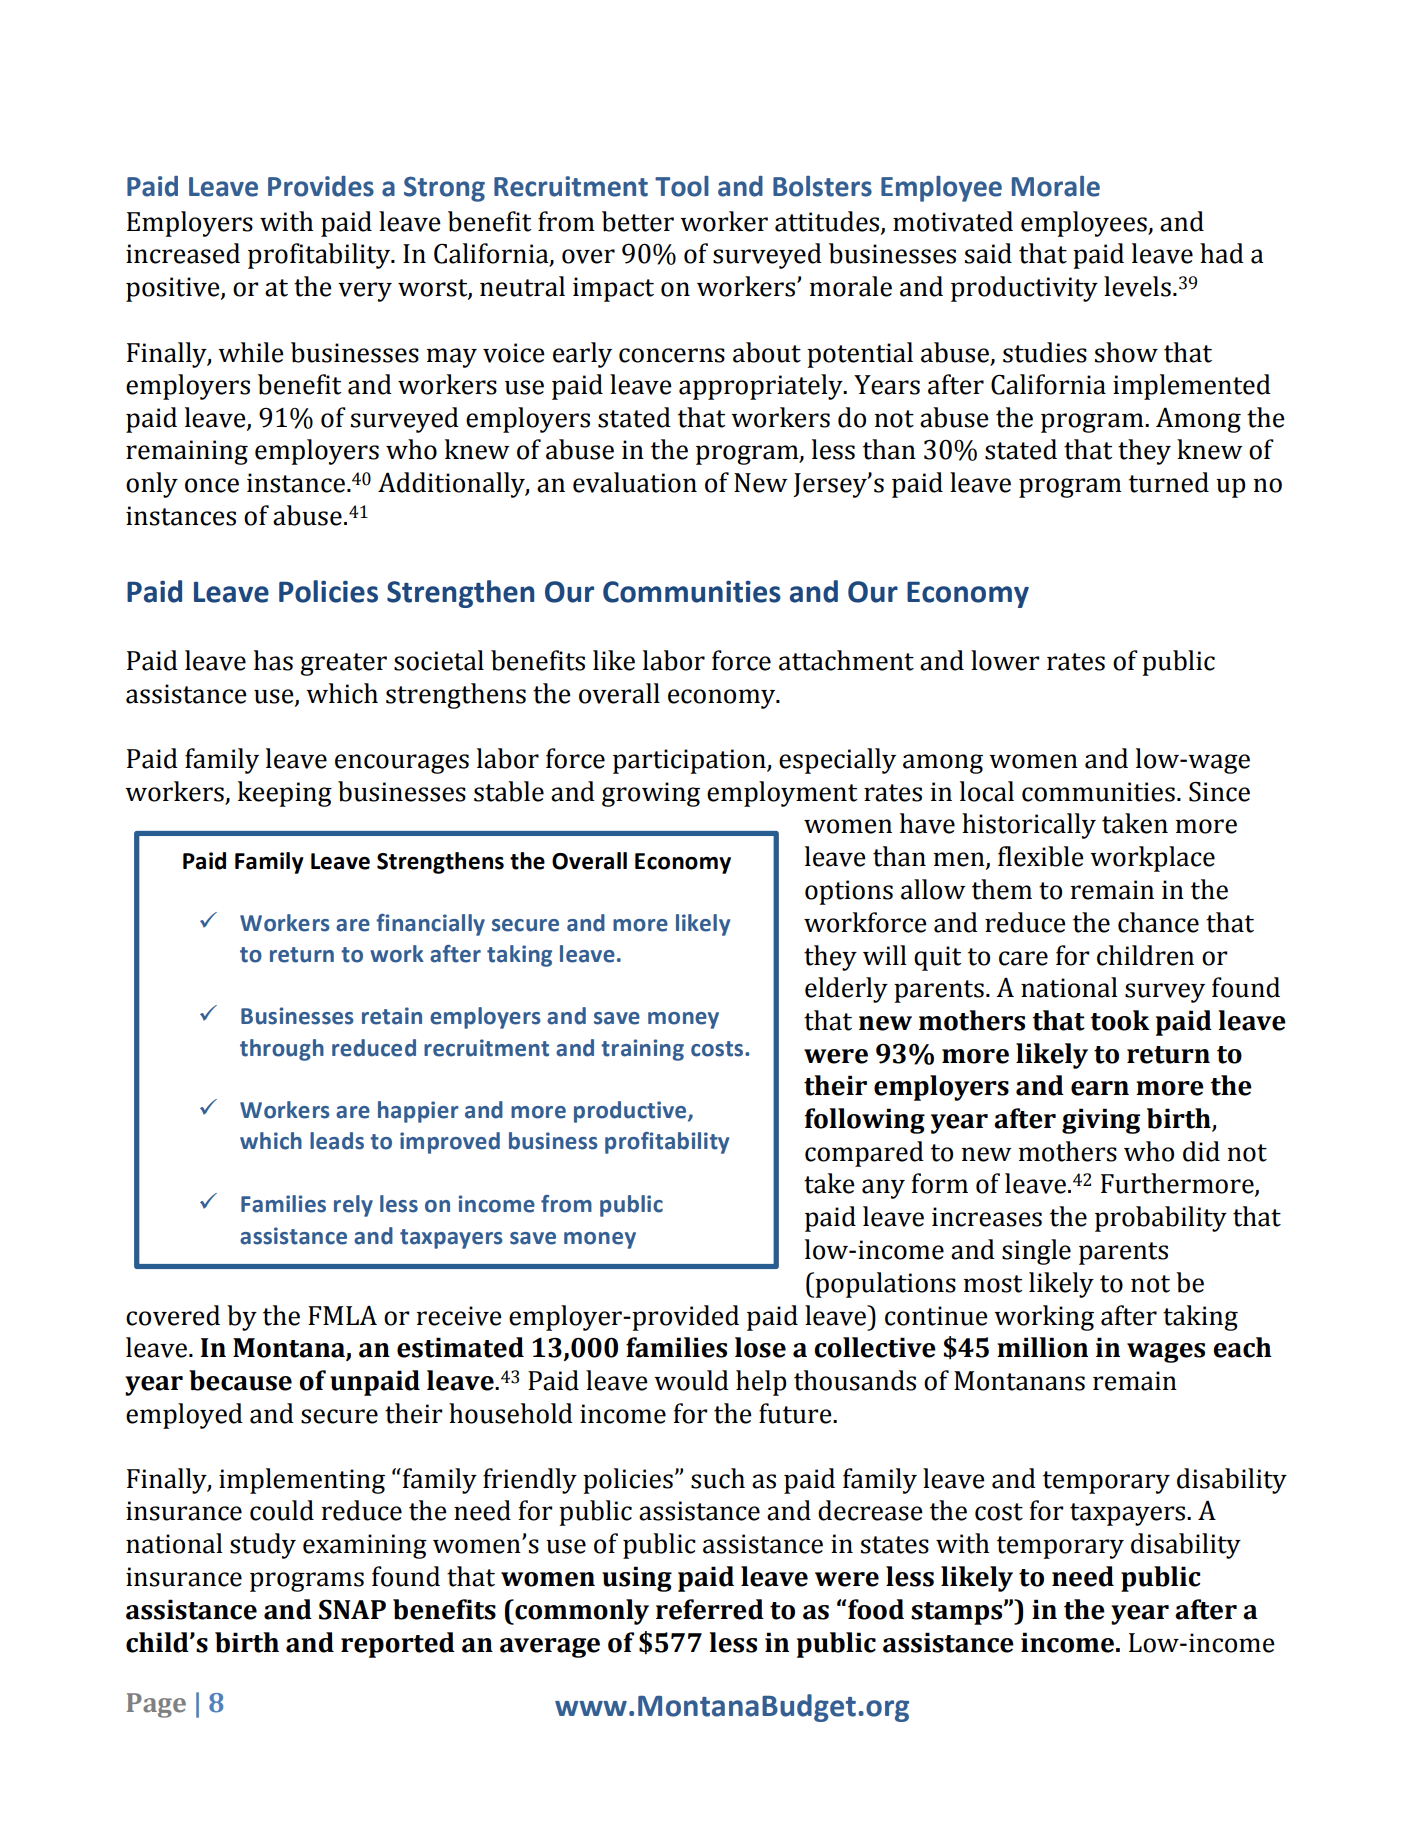 This screenshot has width=1423, height=1842. What do you see at coordinates (651, 794) in the screenshot?
I see `growing` at bounding box center [651, 794].
